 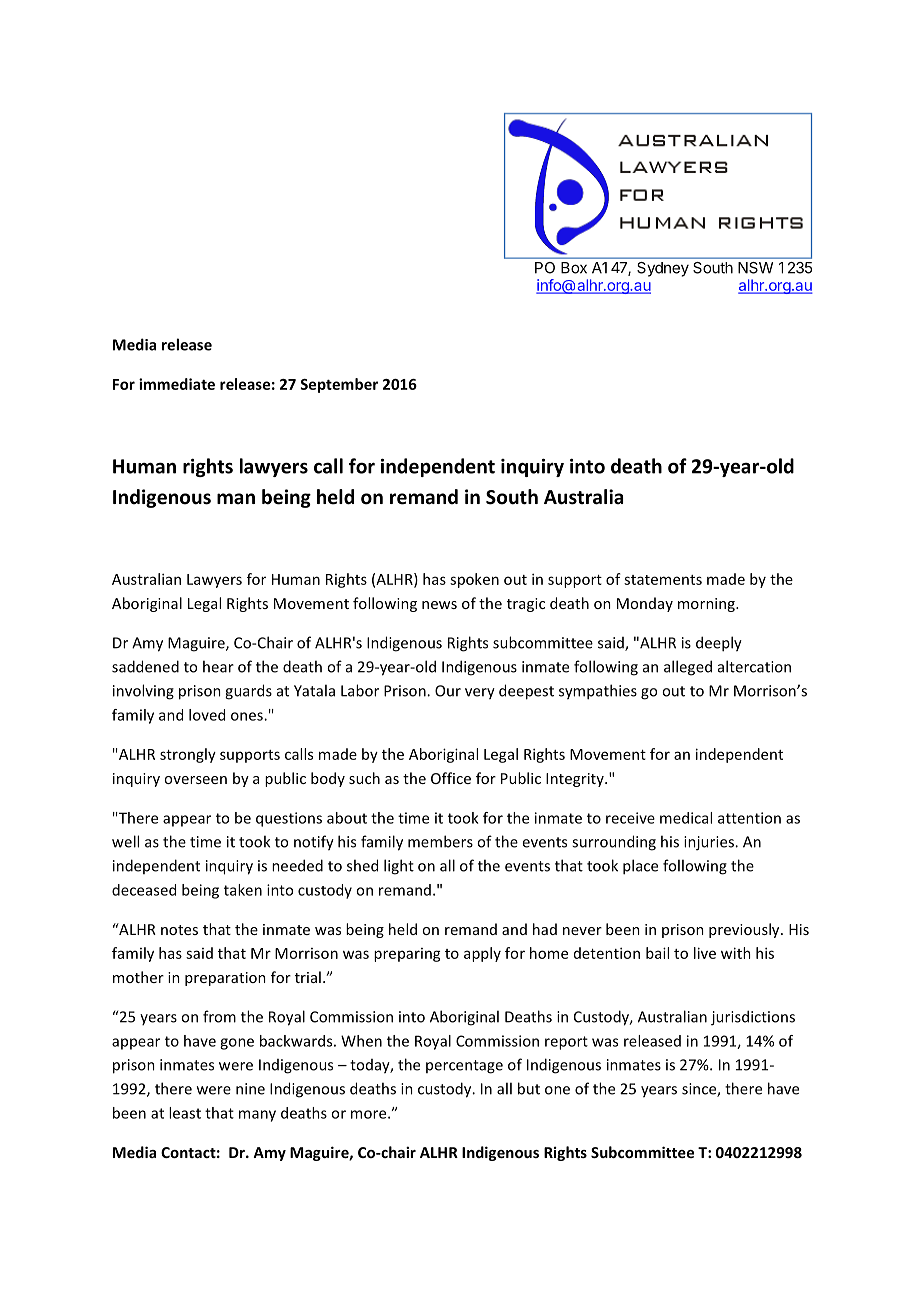 I want to click on statements, so click(x=663, y=580).
